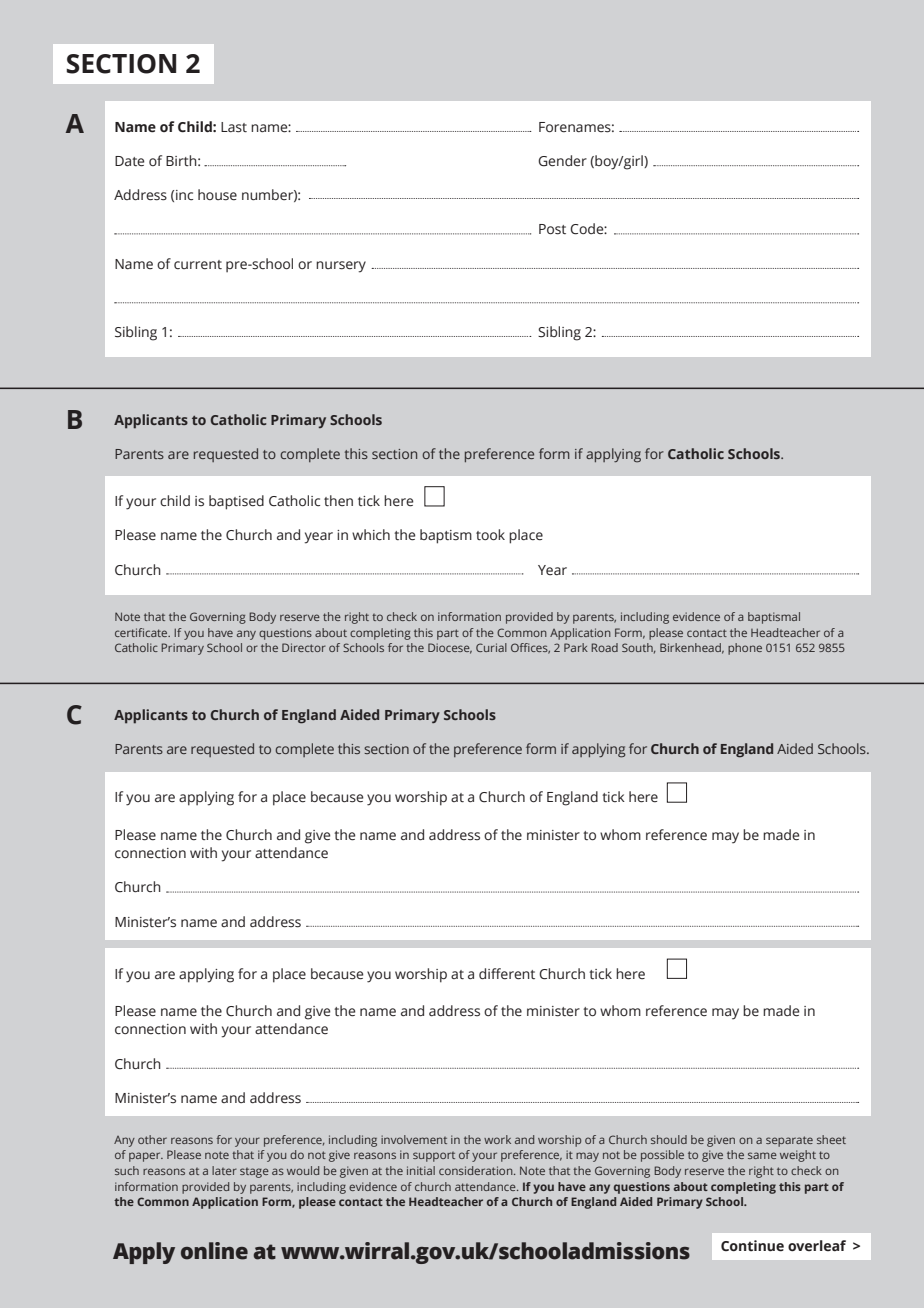  I want to click on certificate, so click(142, 632).
